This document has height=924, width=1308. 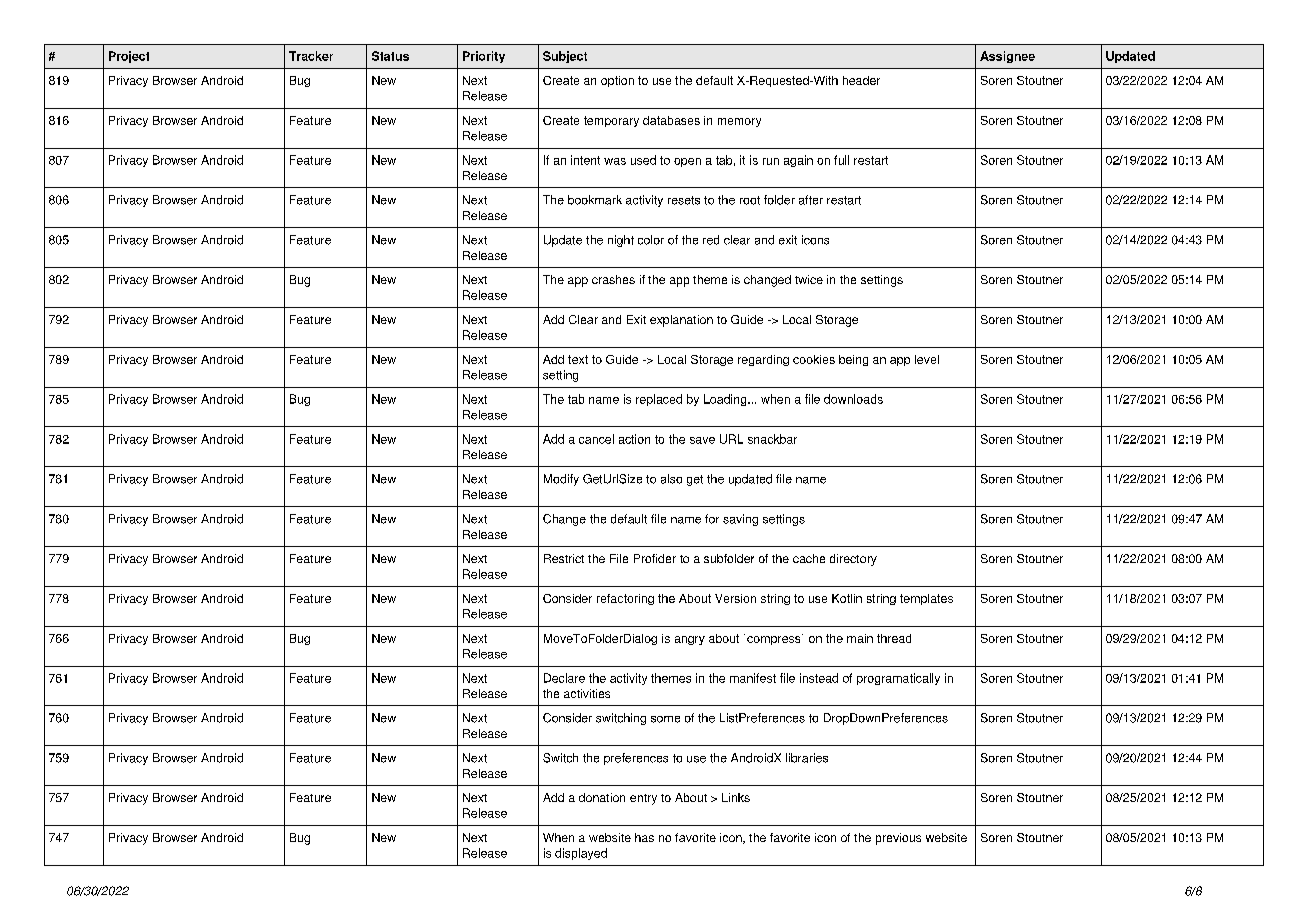 What do you see at coordinates (311, 56) in the document?
I see `Tracker` at bounding box center [311, 56].
